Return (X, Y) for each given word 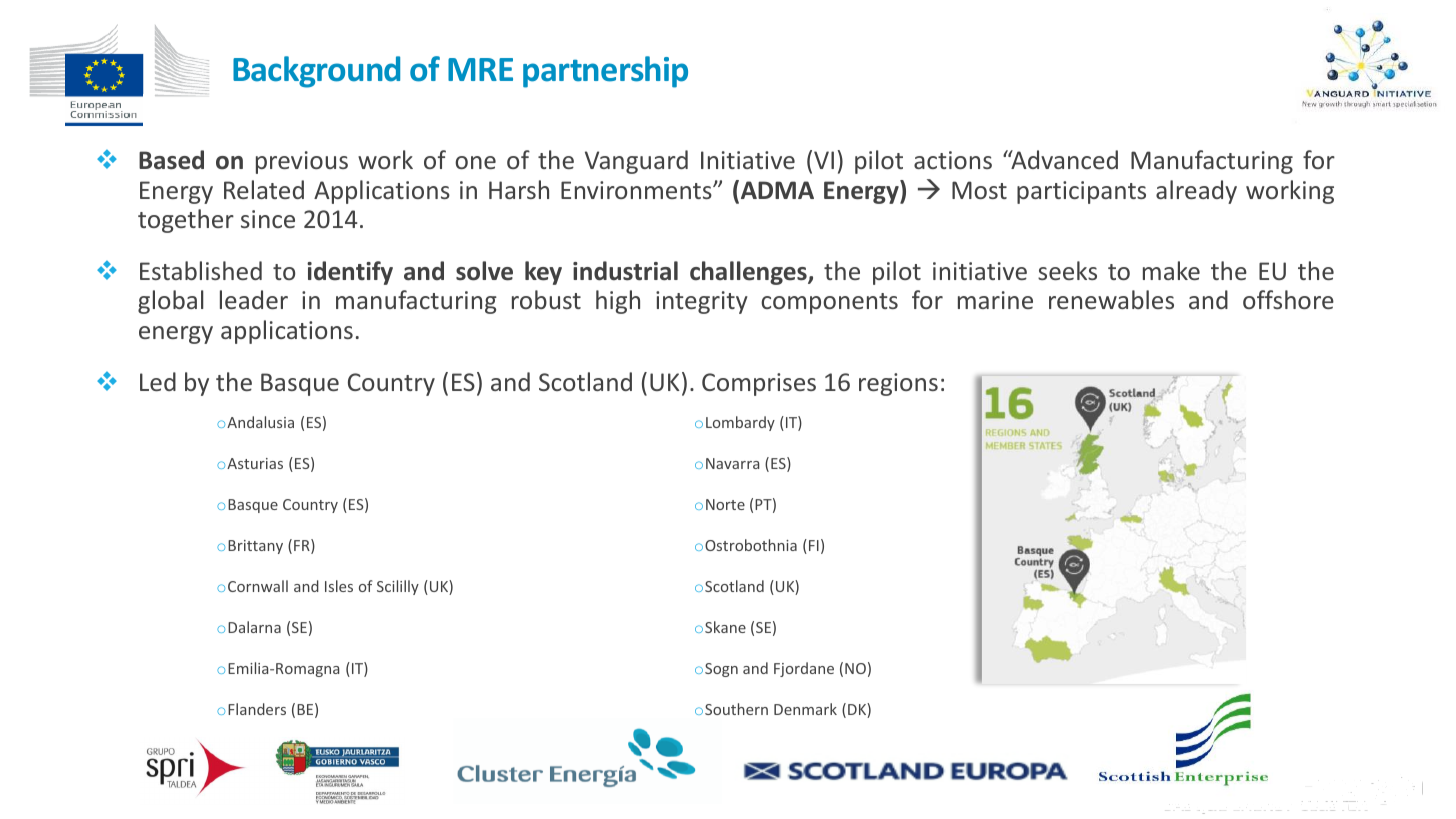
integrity (702, 302)
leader (254, 299)
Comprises (759, 384)
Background (316, 72)
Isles (339, 586)
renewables (1111, 299)
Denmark (805, 709)
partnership (605, 72)
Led (158, 381)
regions (898, 384)
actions (953, 160)
